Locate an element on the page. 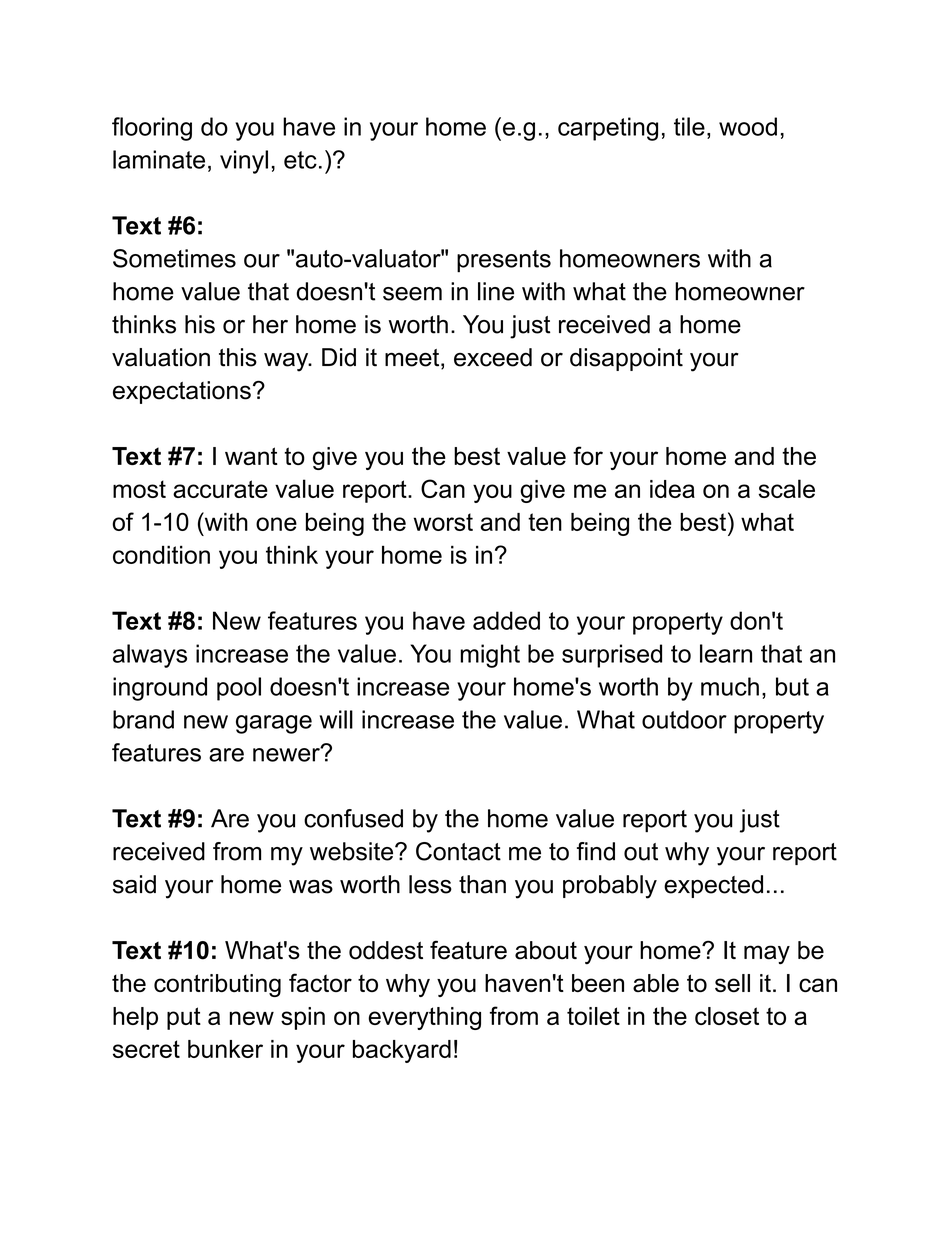 The image size is (952, 1233). disappoint is located at coordinates (626, 359).
